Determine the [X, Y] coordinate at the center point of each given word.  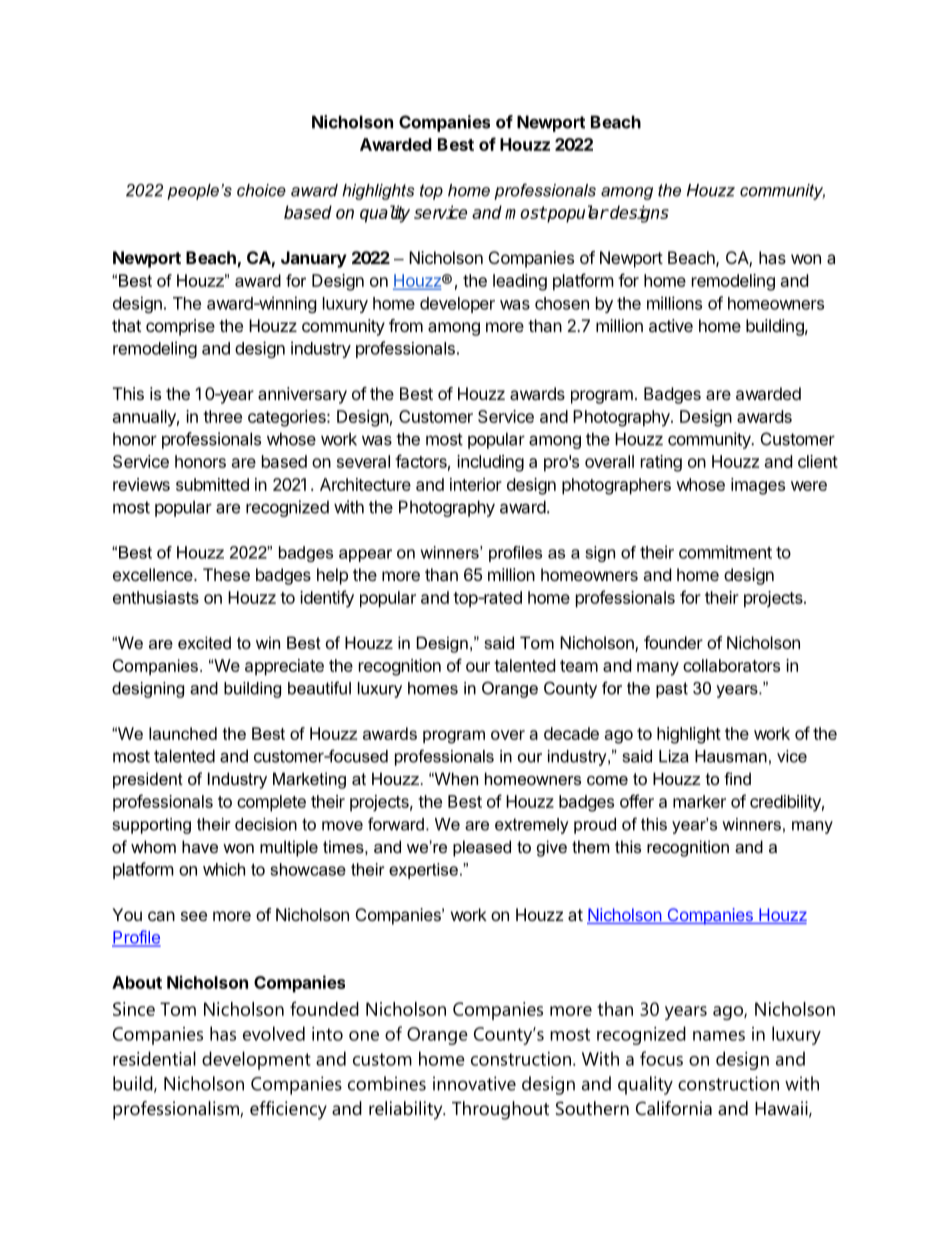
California [674, 1108]
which [224, 869]
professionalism [176, 1110]
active [671, 325]
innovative [474, 1083]
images [758, 486]
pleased [482, 848]
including [490, 463]
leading [520, 282]
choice [261, 190]
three [222, 416]
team [579, 666]
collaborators [731, 665]
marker [699, 801]
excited [204, 642]
